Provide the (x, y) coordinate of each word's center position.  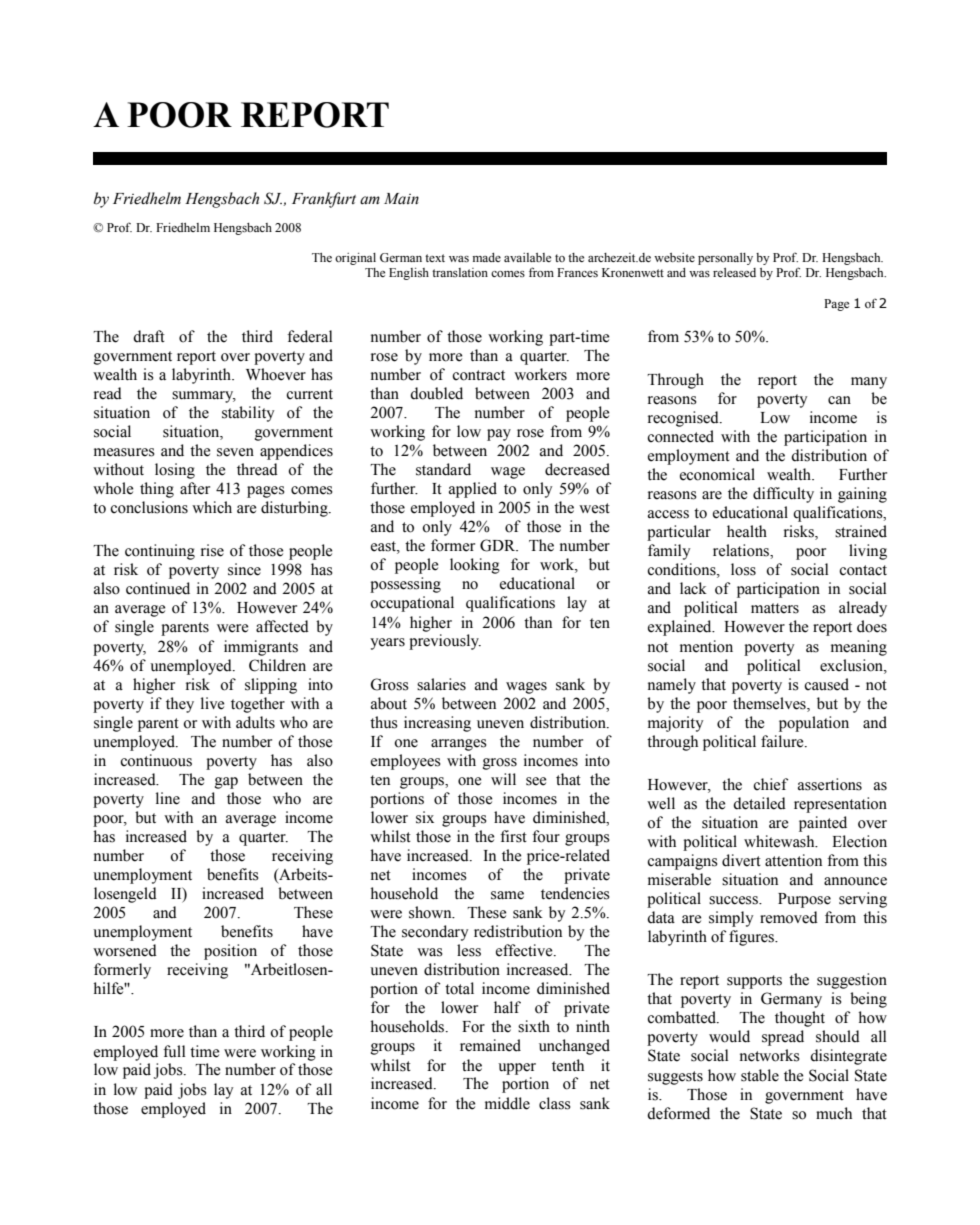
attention (793, 860)
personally (725, 259)
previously (445, 642)
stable (760, 1075)
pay (499, 435)
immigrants (261, 648)
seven (235, 452)
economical (717, 474)
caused (826, 684)
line (168, 798)
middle (507, 1103)
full (174, 1051)
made (487, 257)
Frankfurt (324, 200)
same (507, 895)
